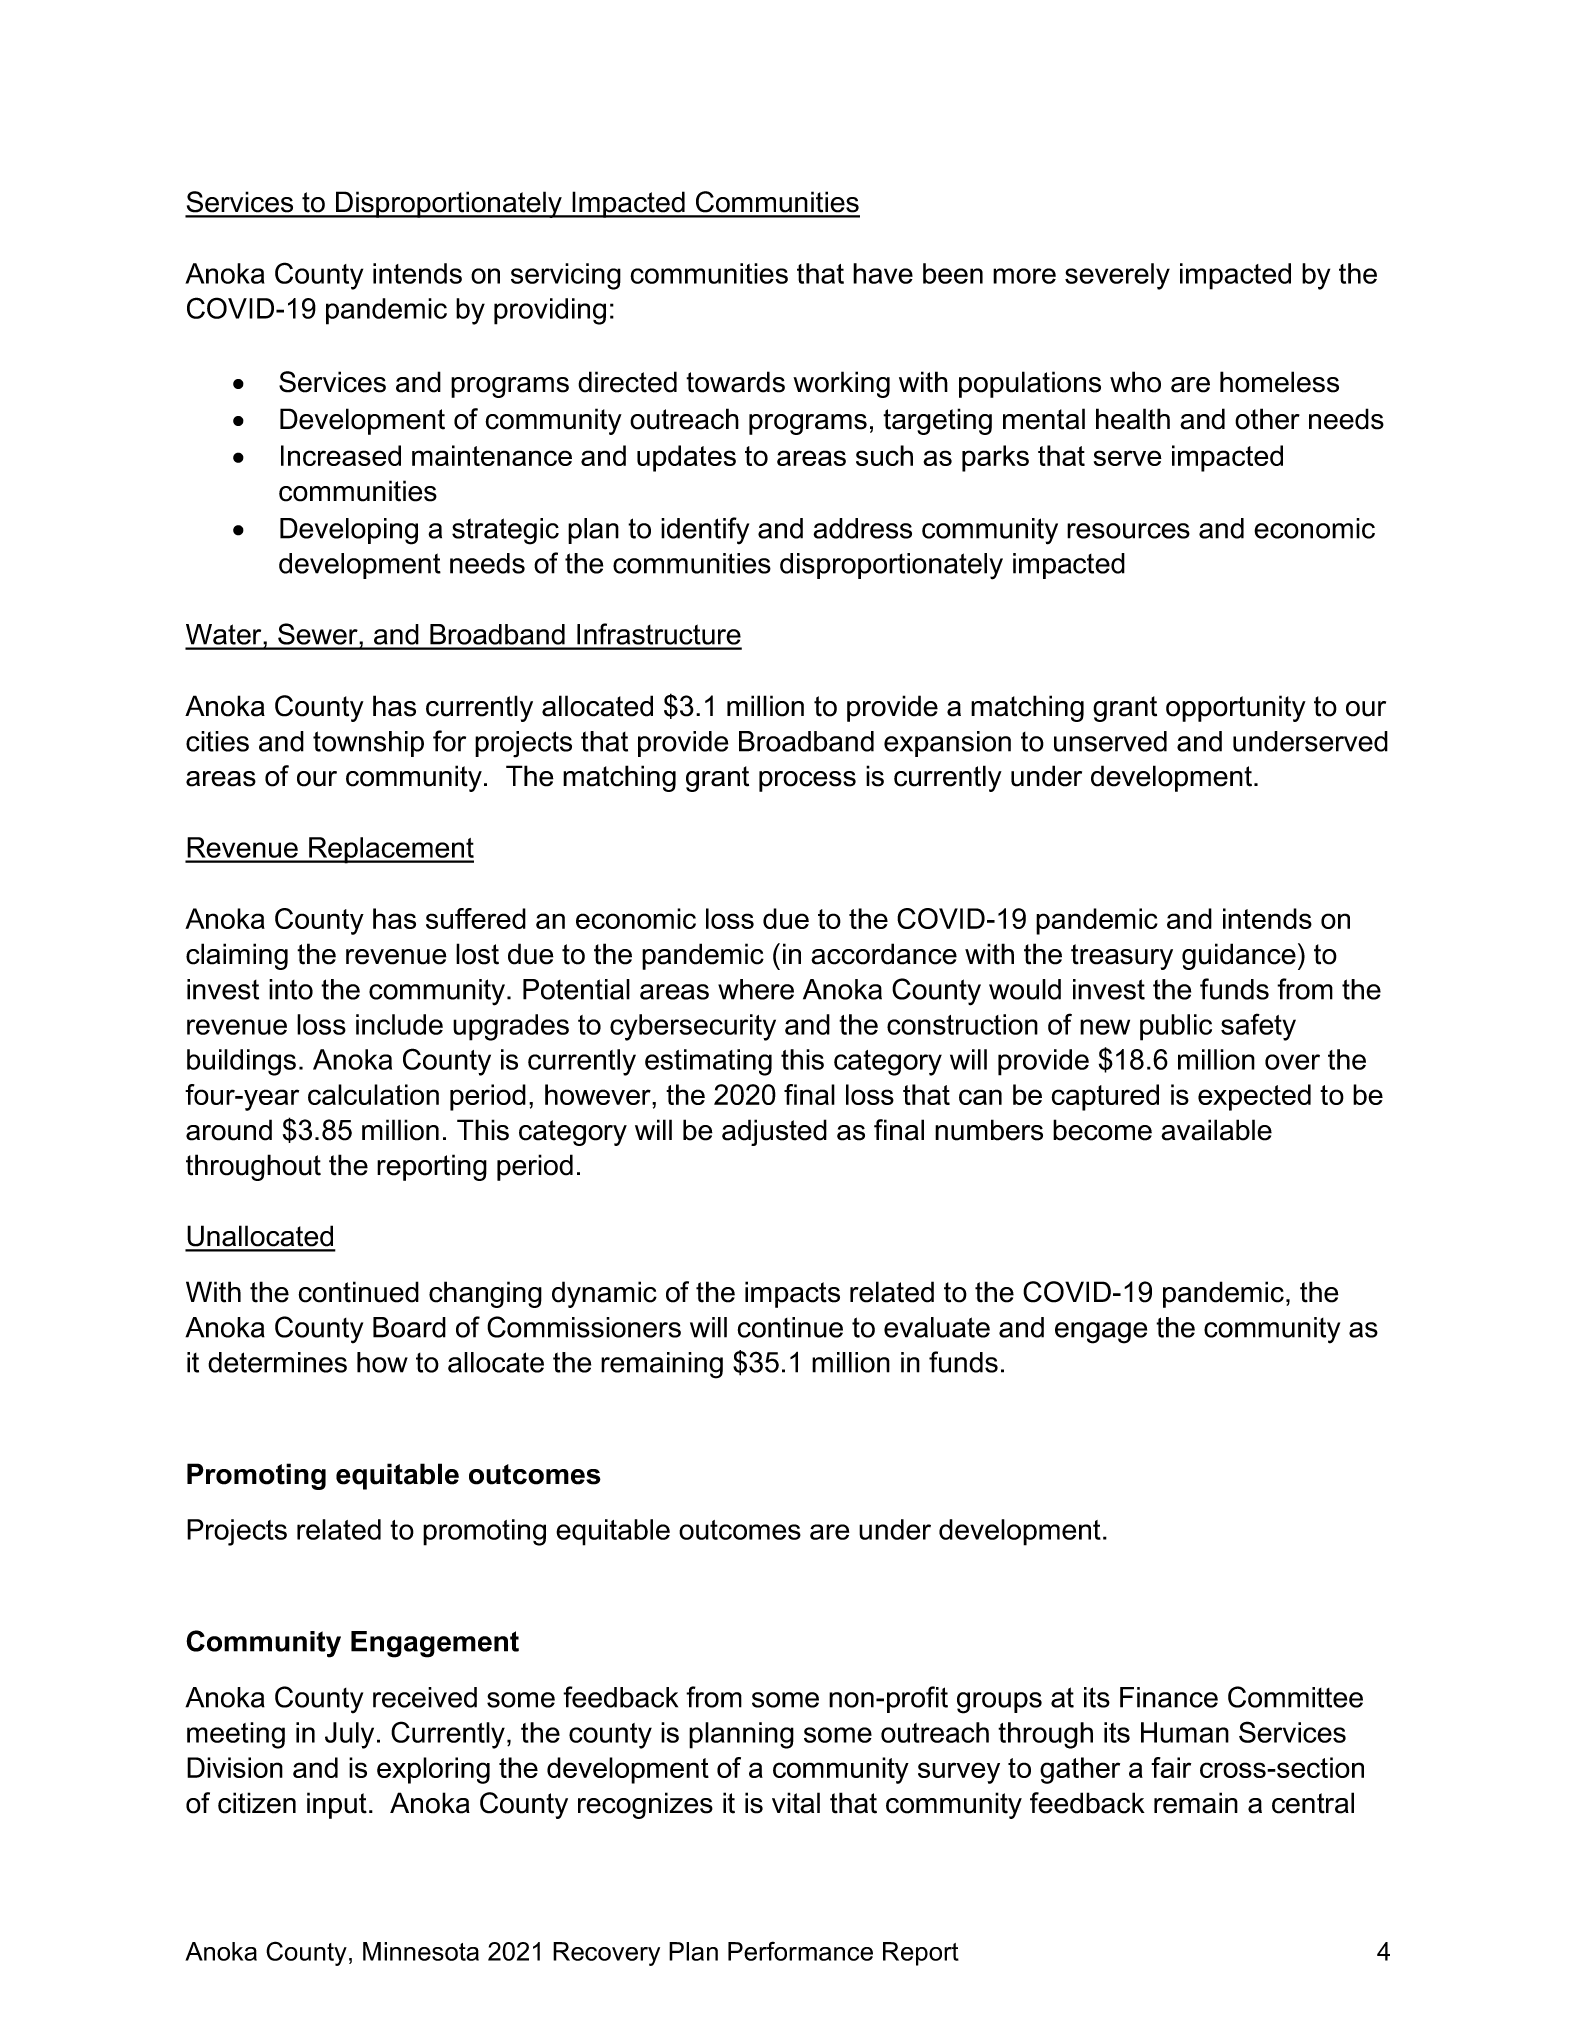  What do you see at coordinates (421, 1951) in the image?
I see `Minnesota` at bounding box center [421, 1951].
